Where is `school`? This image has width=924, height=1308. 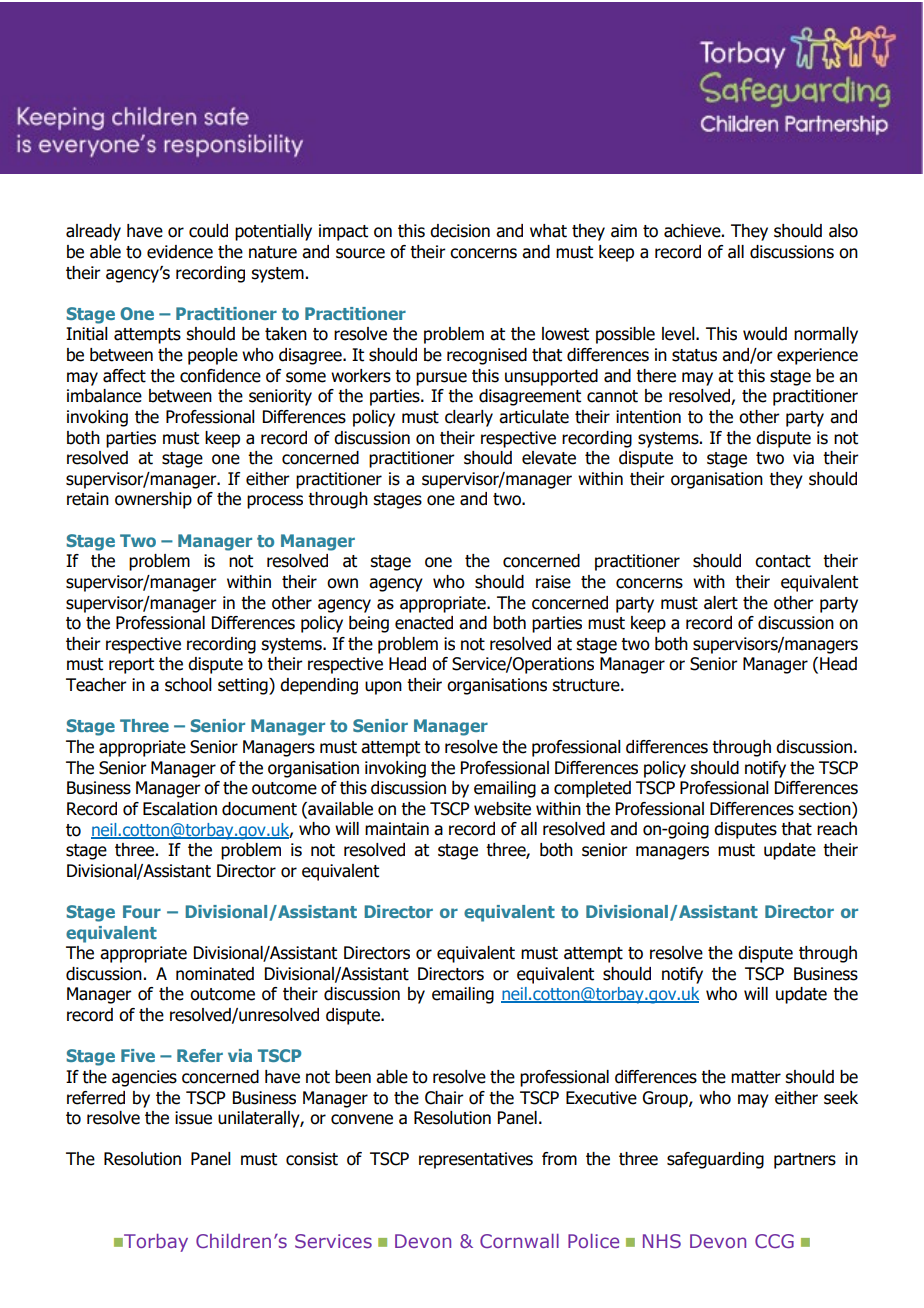
school is located at coordinates (188, 685).
